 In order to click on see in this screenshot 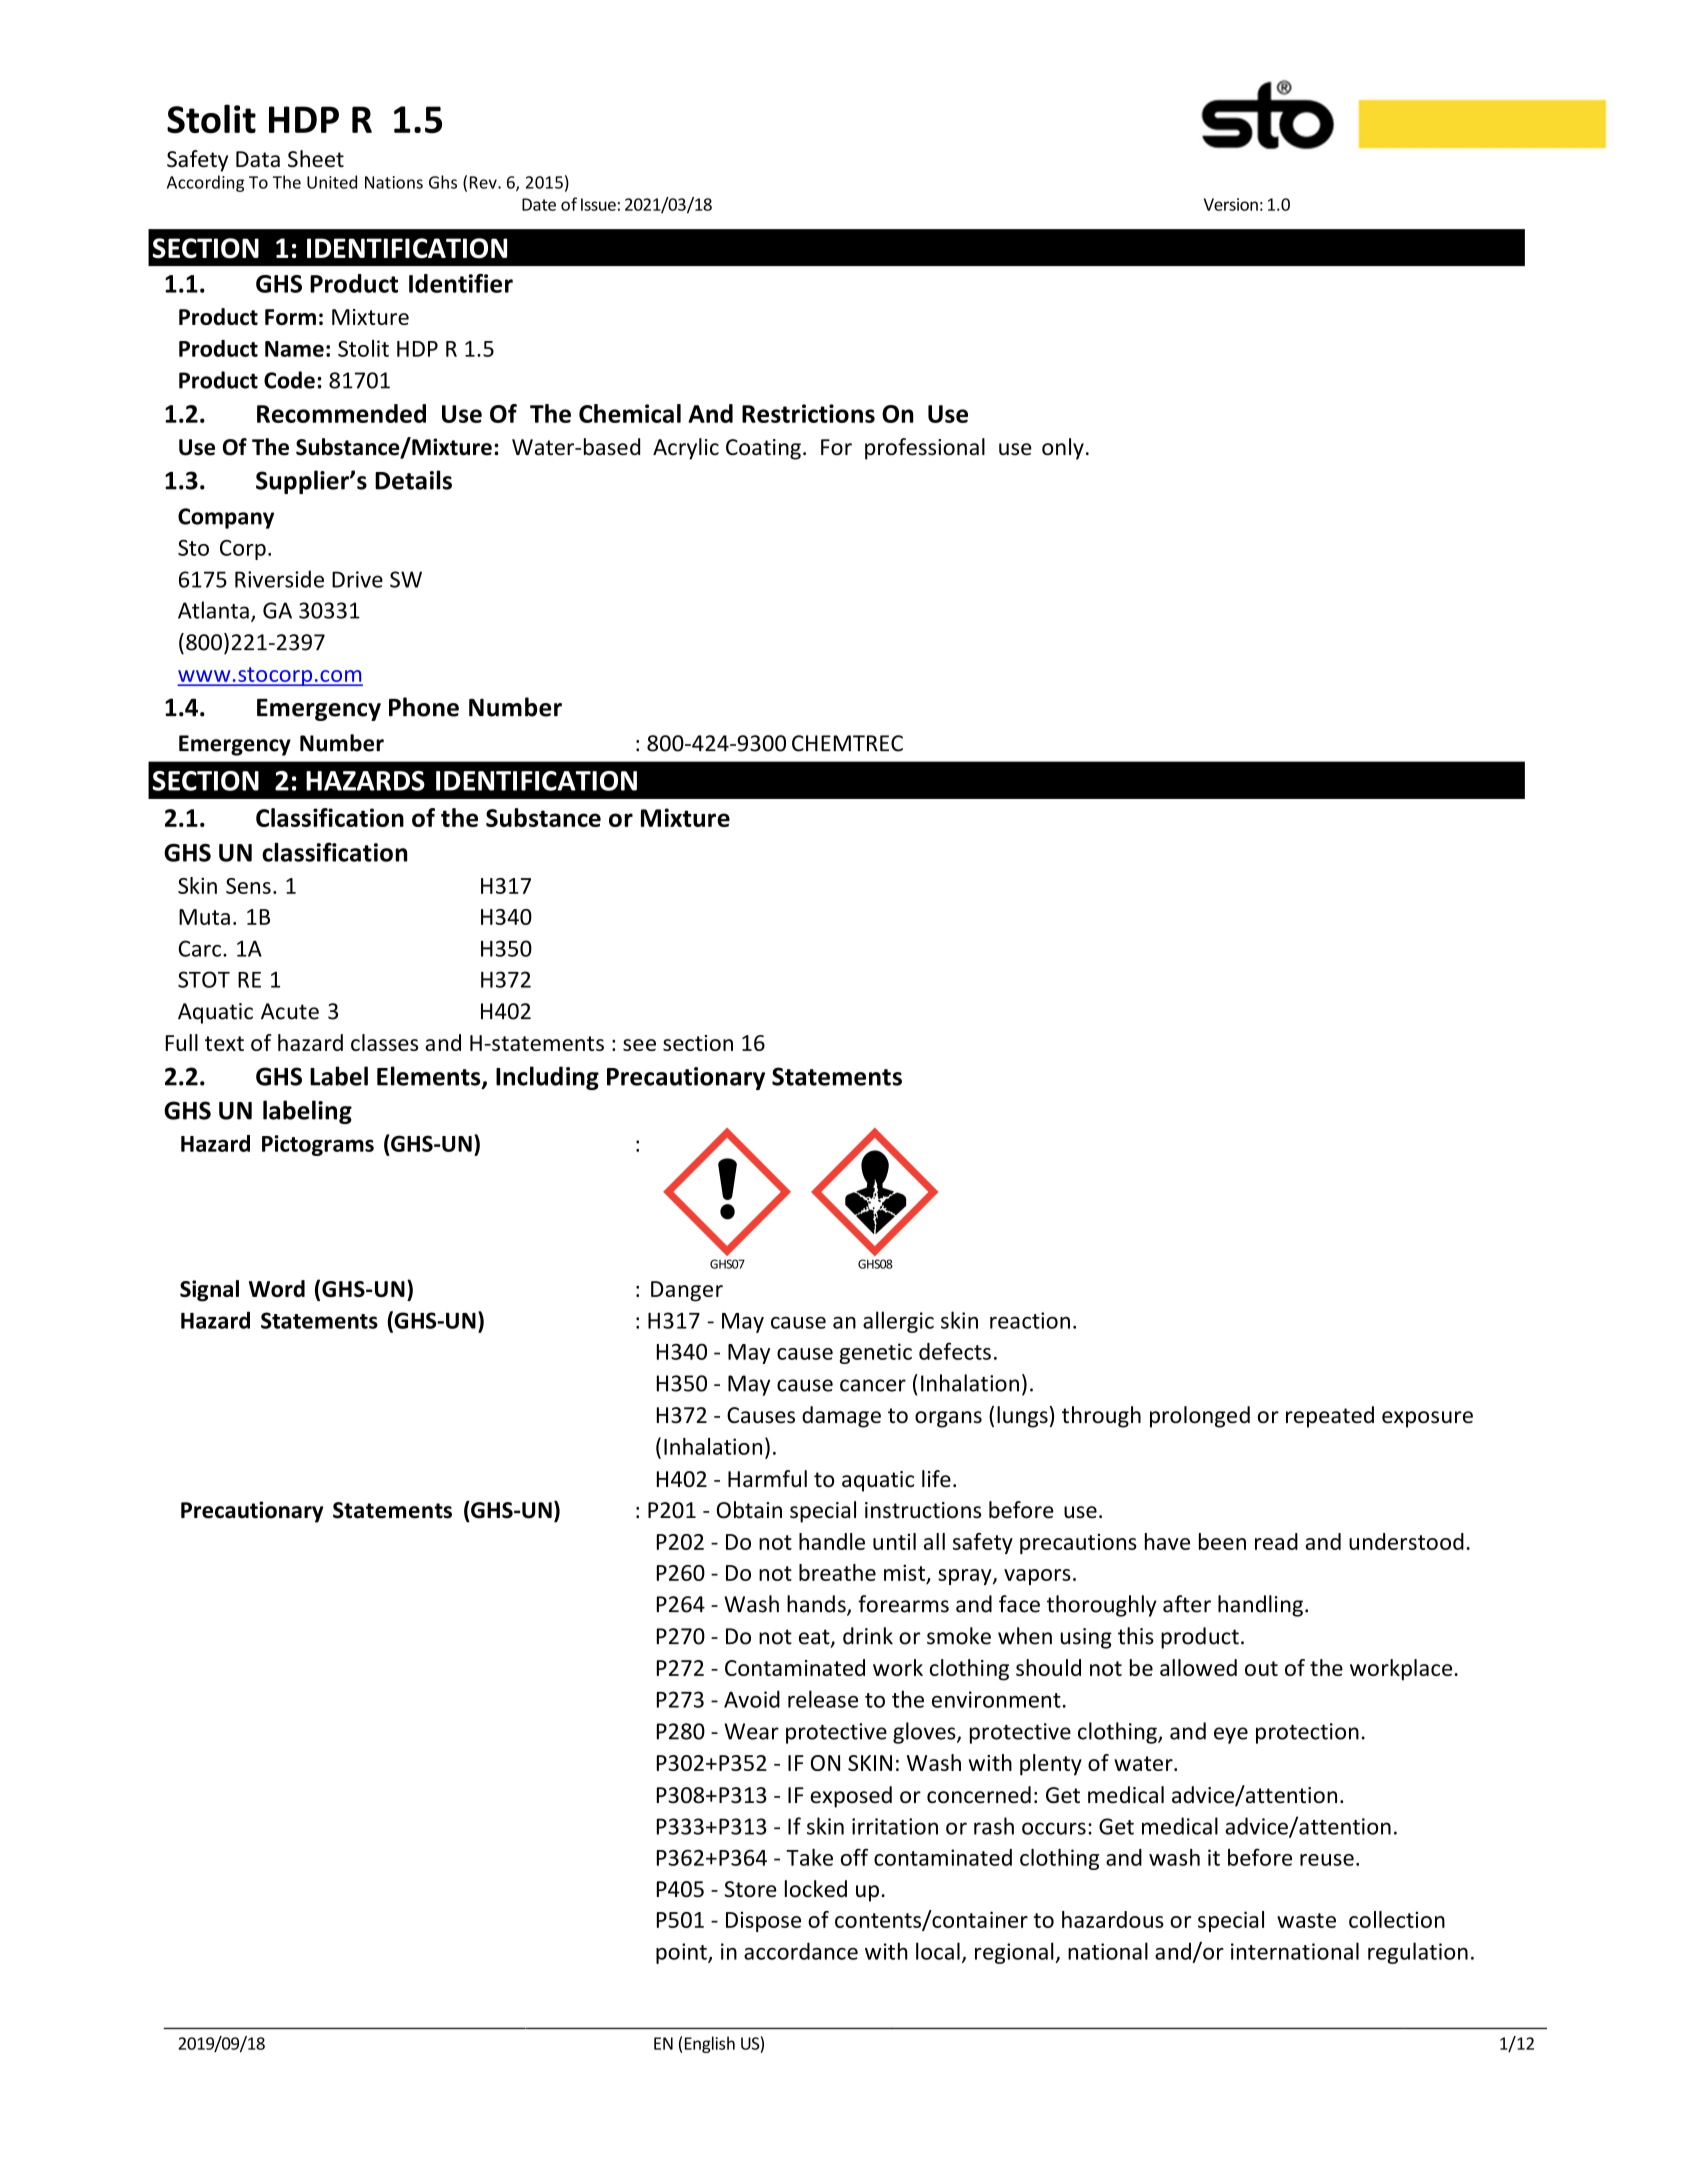, I will do `click(639, 1045)`.
